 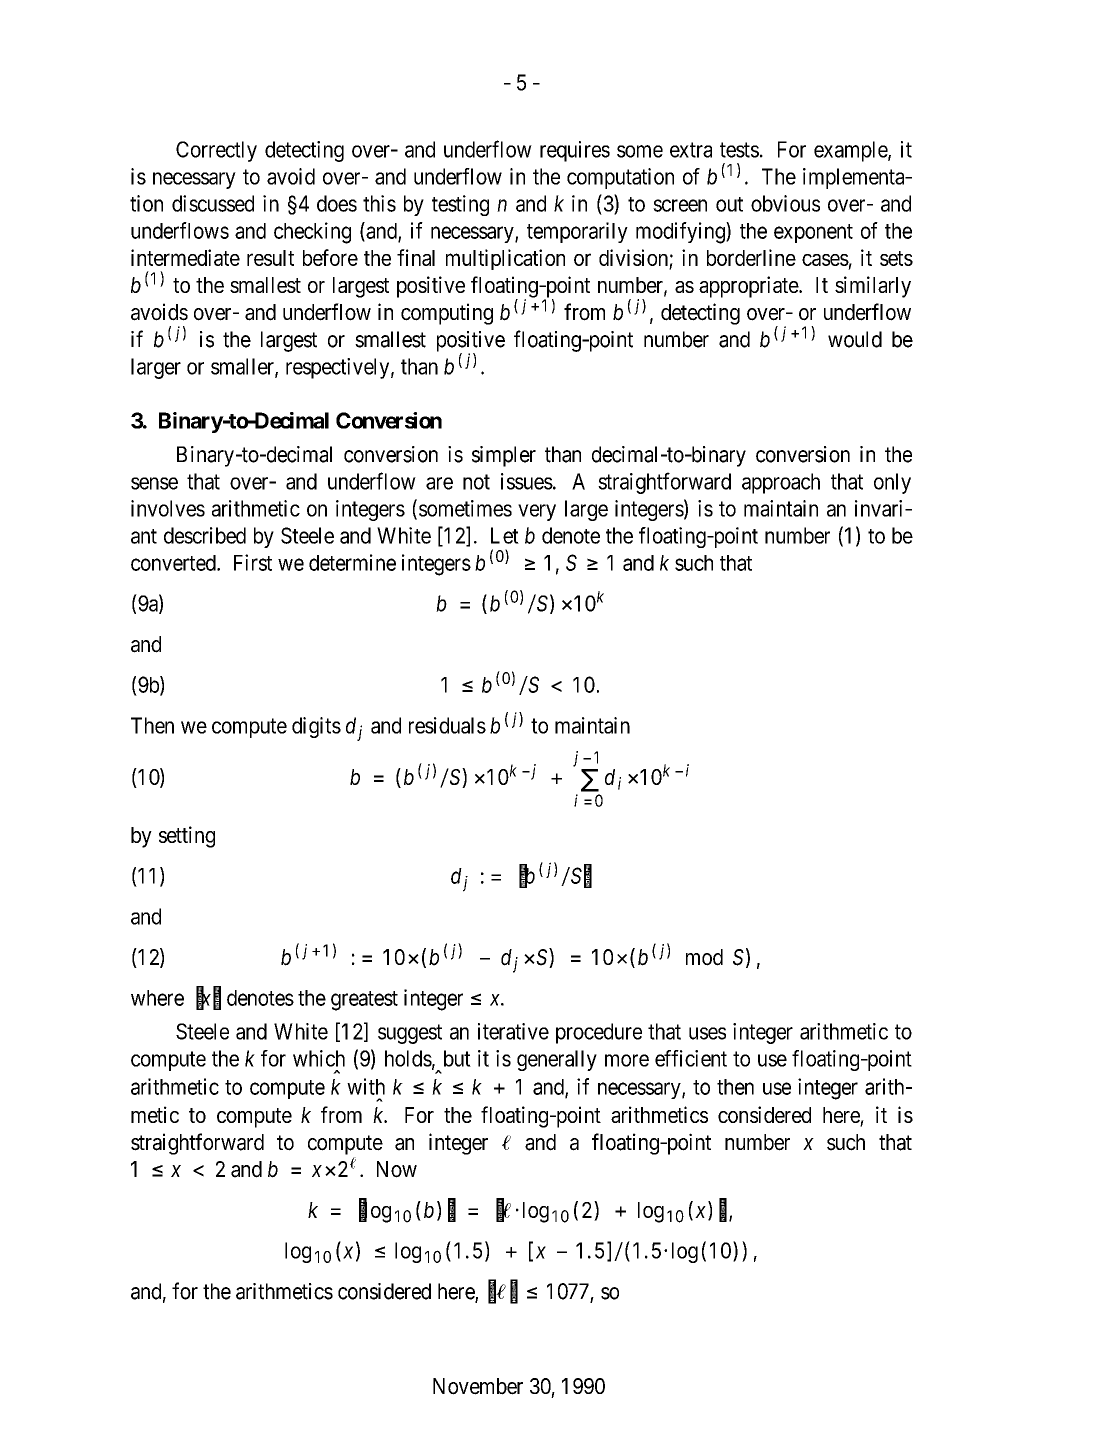 I want to click on testing, so click(x=460, y=205).
